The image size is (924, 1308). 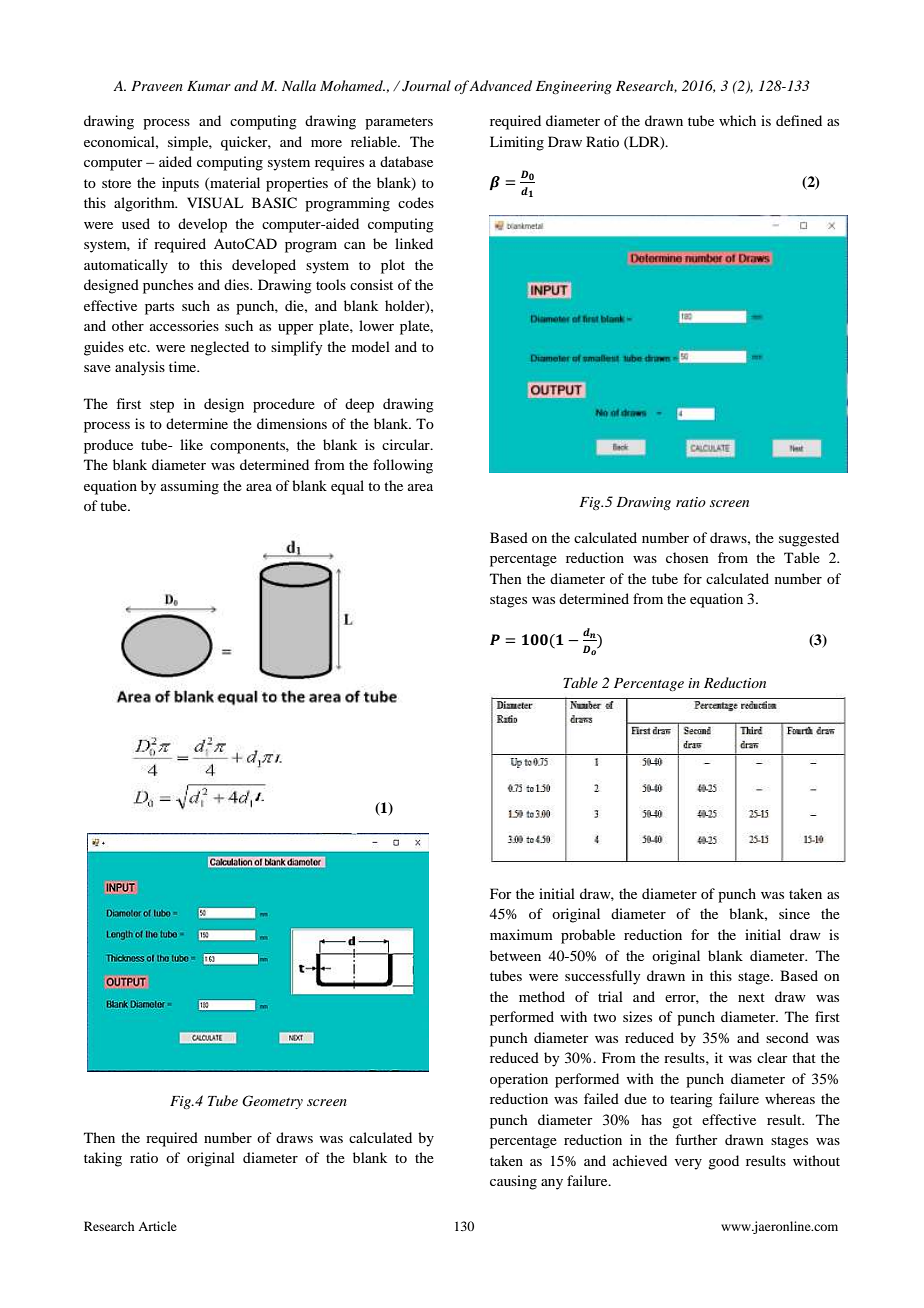 What do you see at coordinates (513, 1182) in the page?
I see `causing` at bounding box center [513, 1182].
